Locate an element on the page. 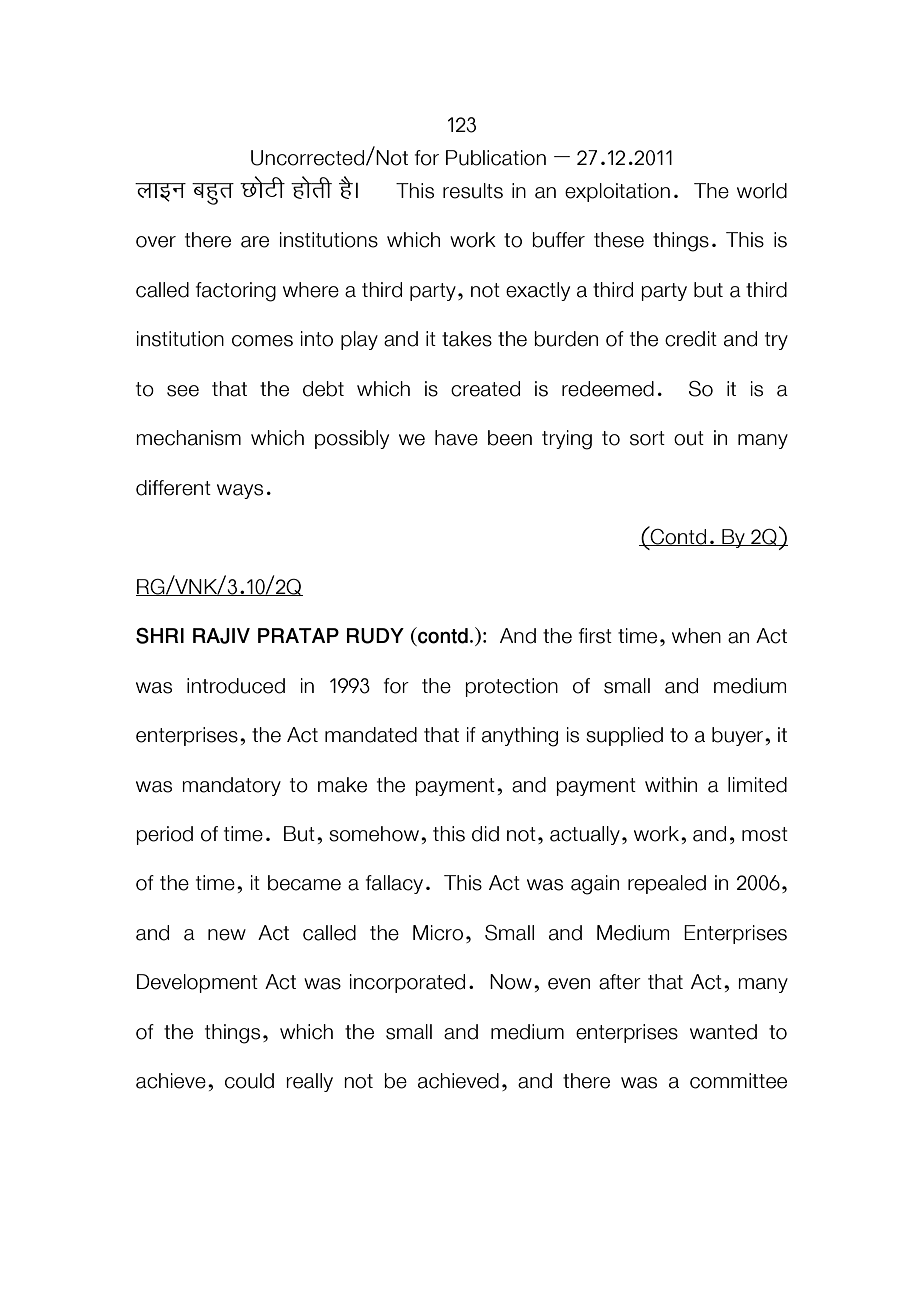  wanted is located at coordinates (723, 1032).
